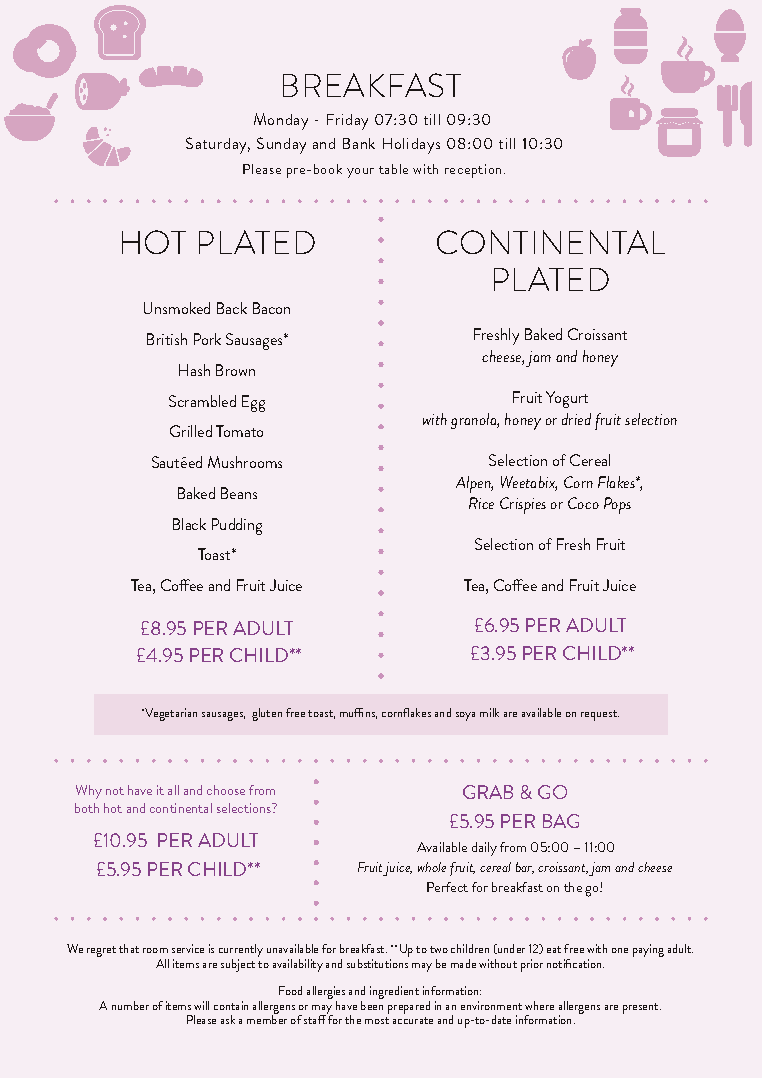  I want to click on reception, so click(475, 171).
